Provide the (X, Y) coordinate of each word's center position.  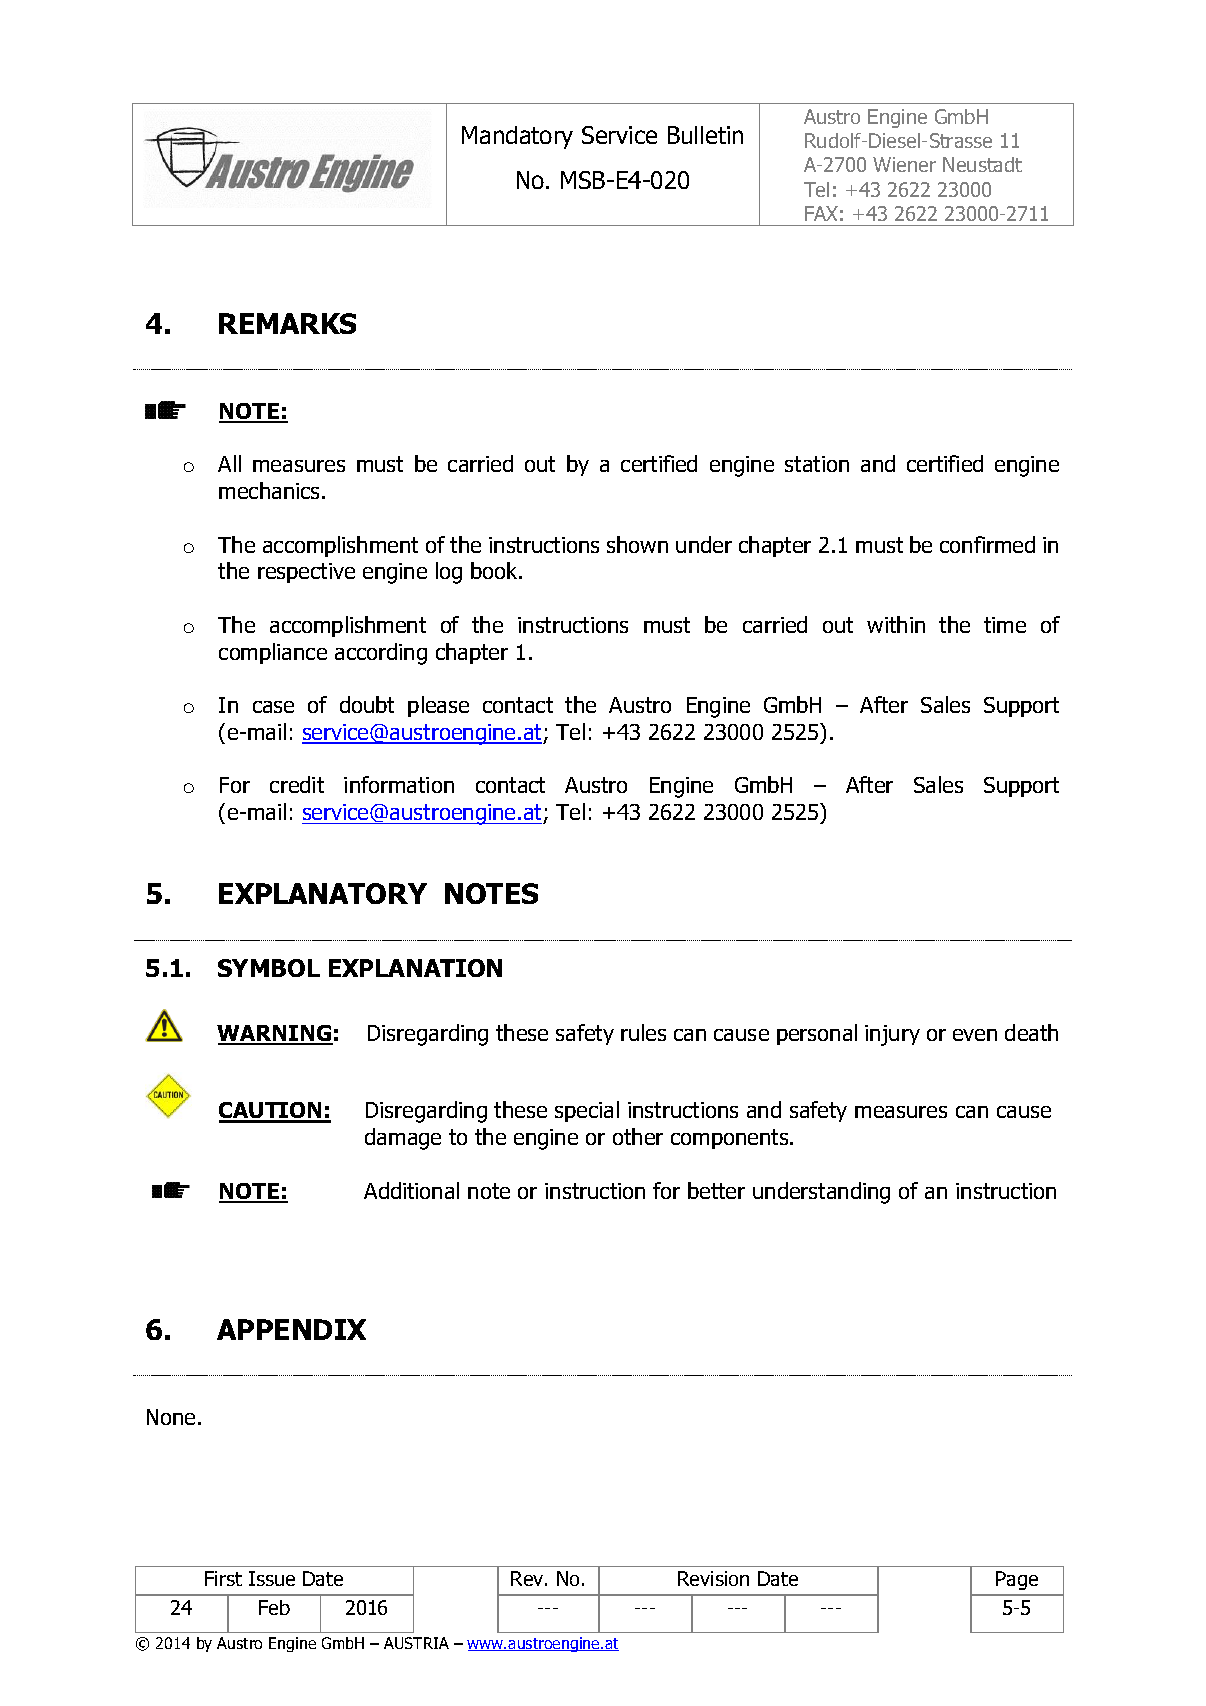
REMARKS (287, 323)
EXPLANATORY (323, 893)
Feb (274, 1607)
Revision (713, 1578)
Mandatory (517, 137)
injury (892, 1035)
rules (643, 1032)
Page (1017, 1580)
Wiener (904, 164)
